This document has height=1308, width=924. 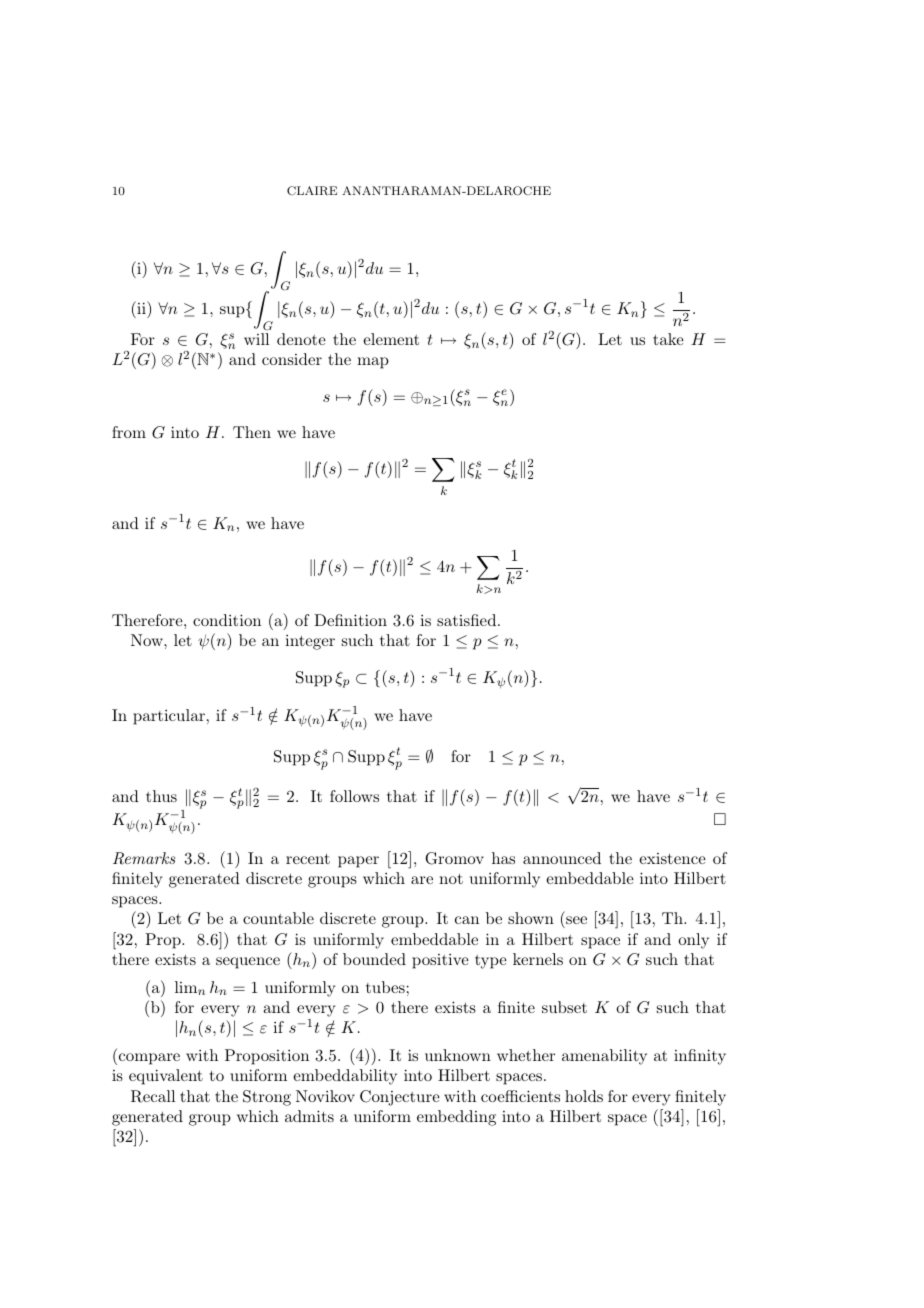 I want to click on Then, so click(x=252, y=432).
